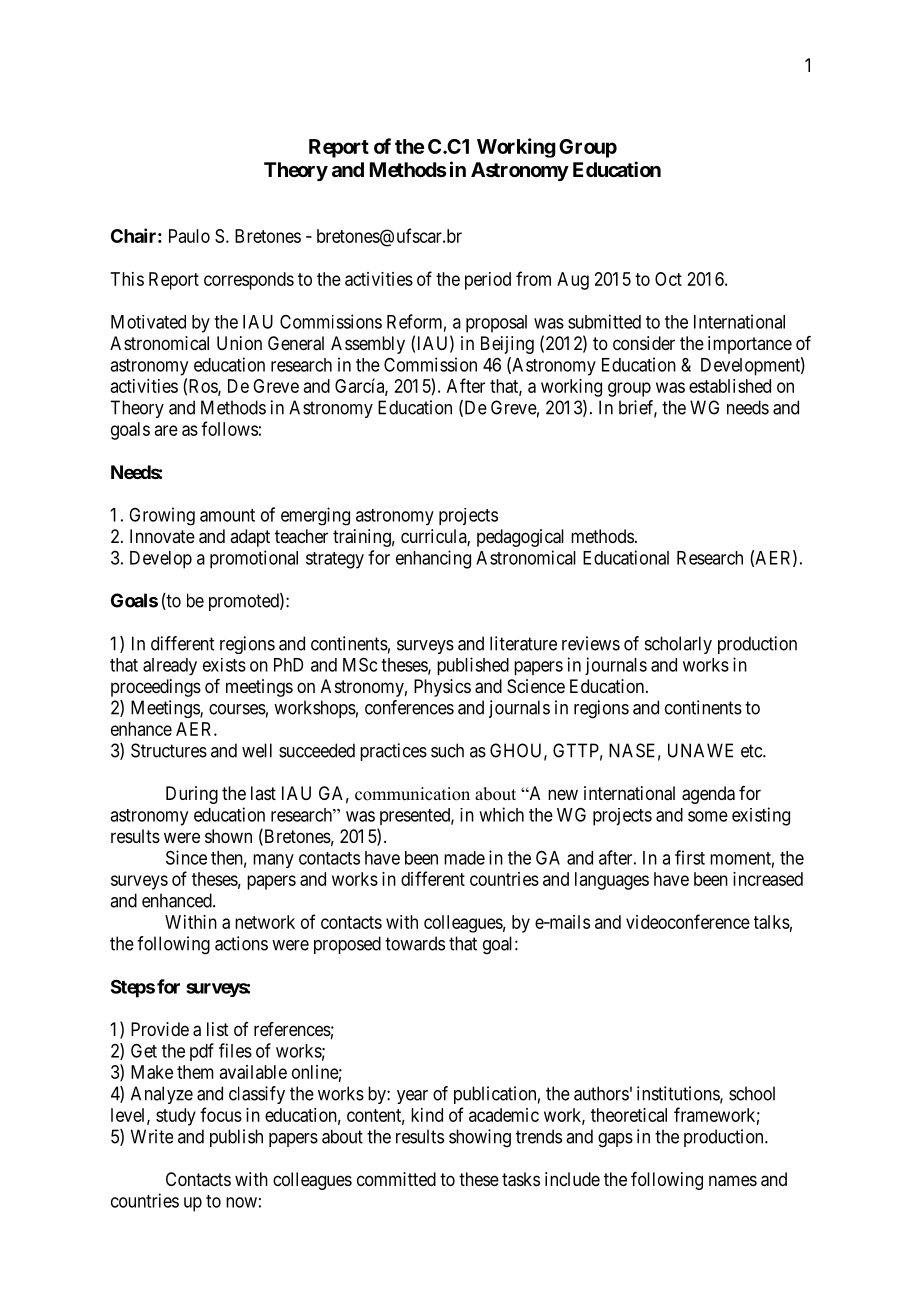 This page has width=924, height=1308. What do you see at coordinates (488, 281) in the page?
I see `period` at bounding box center [488, 281].
